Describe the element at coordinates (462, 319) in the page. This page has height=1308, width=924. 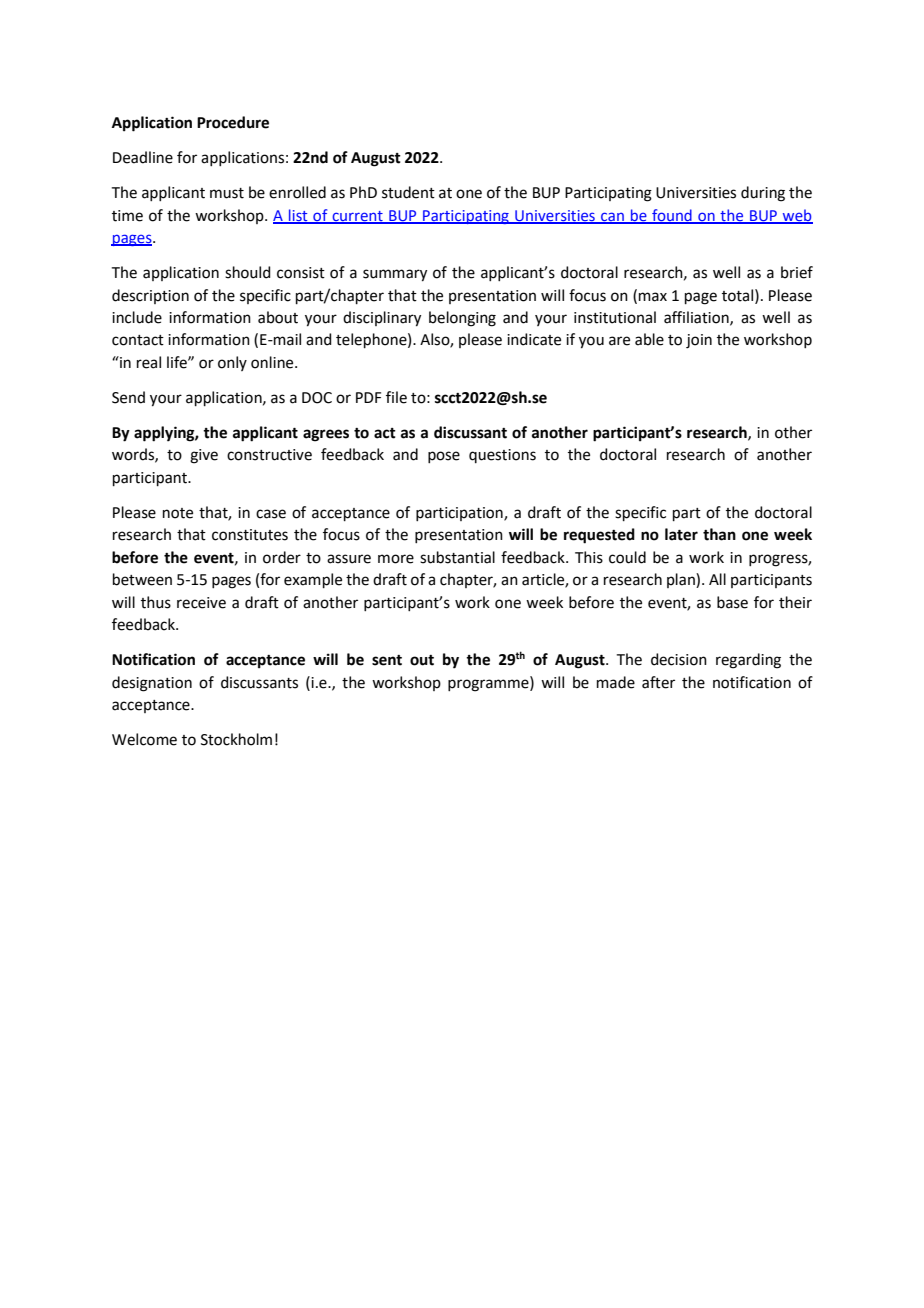
I see `belonging` at that location.
